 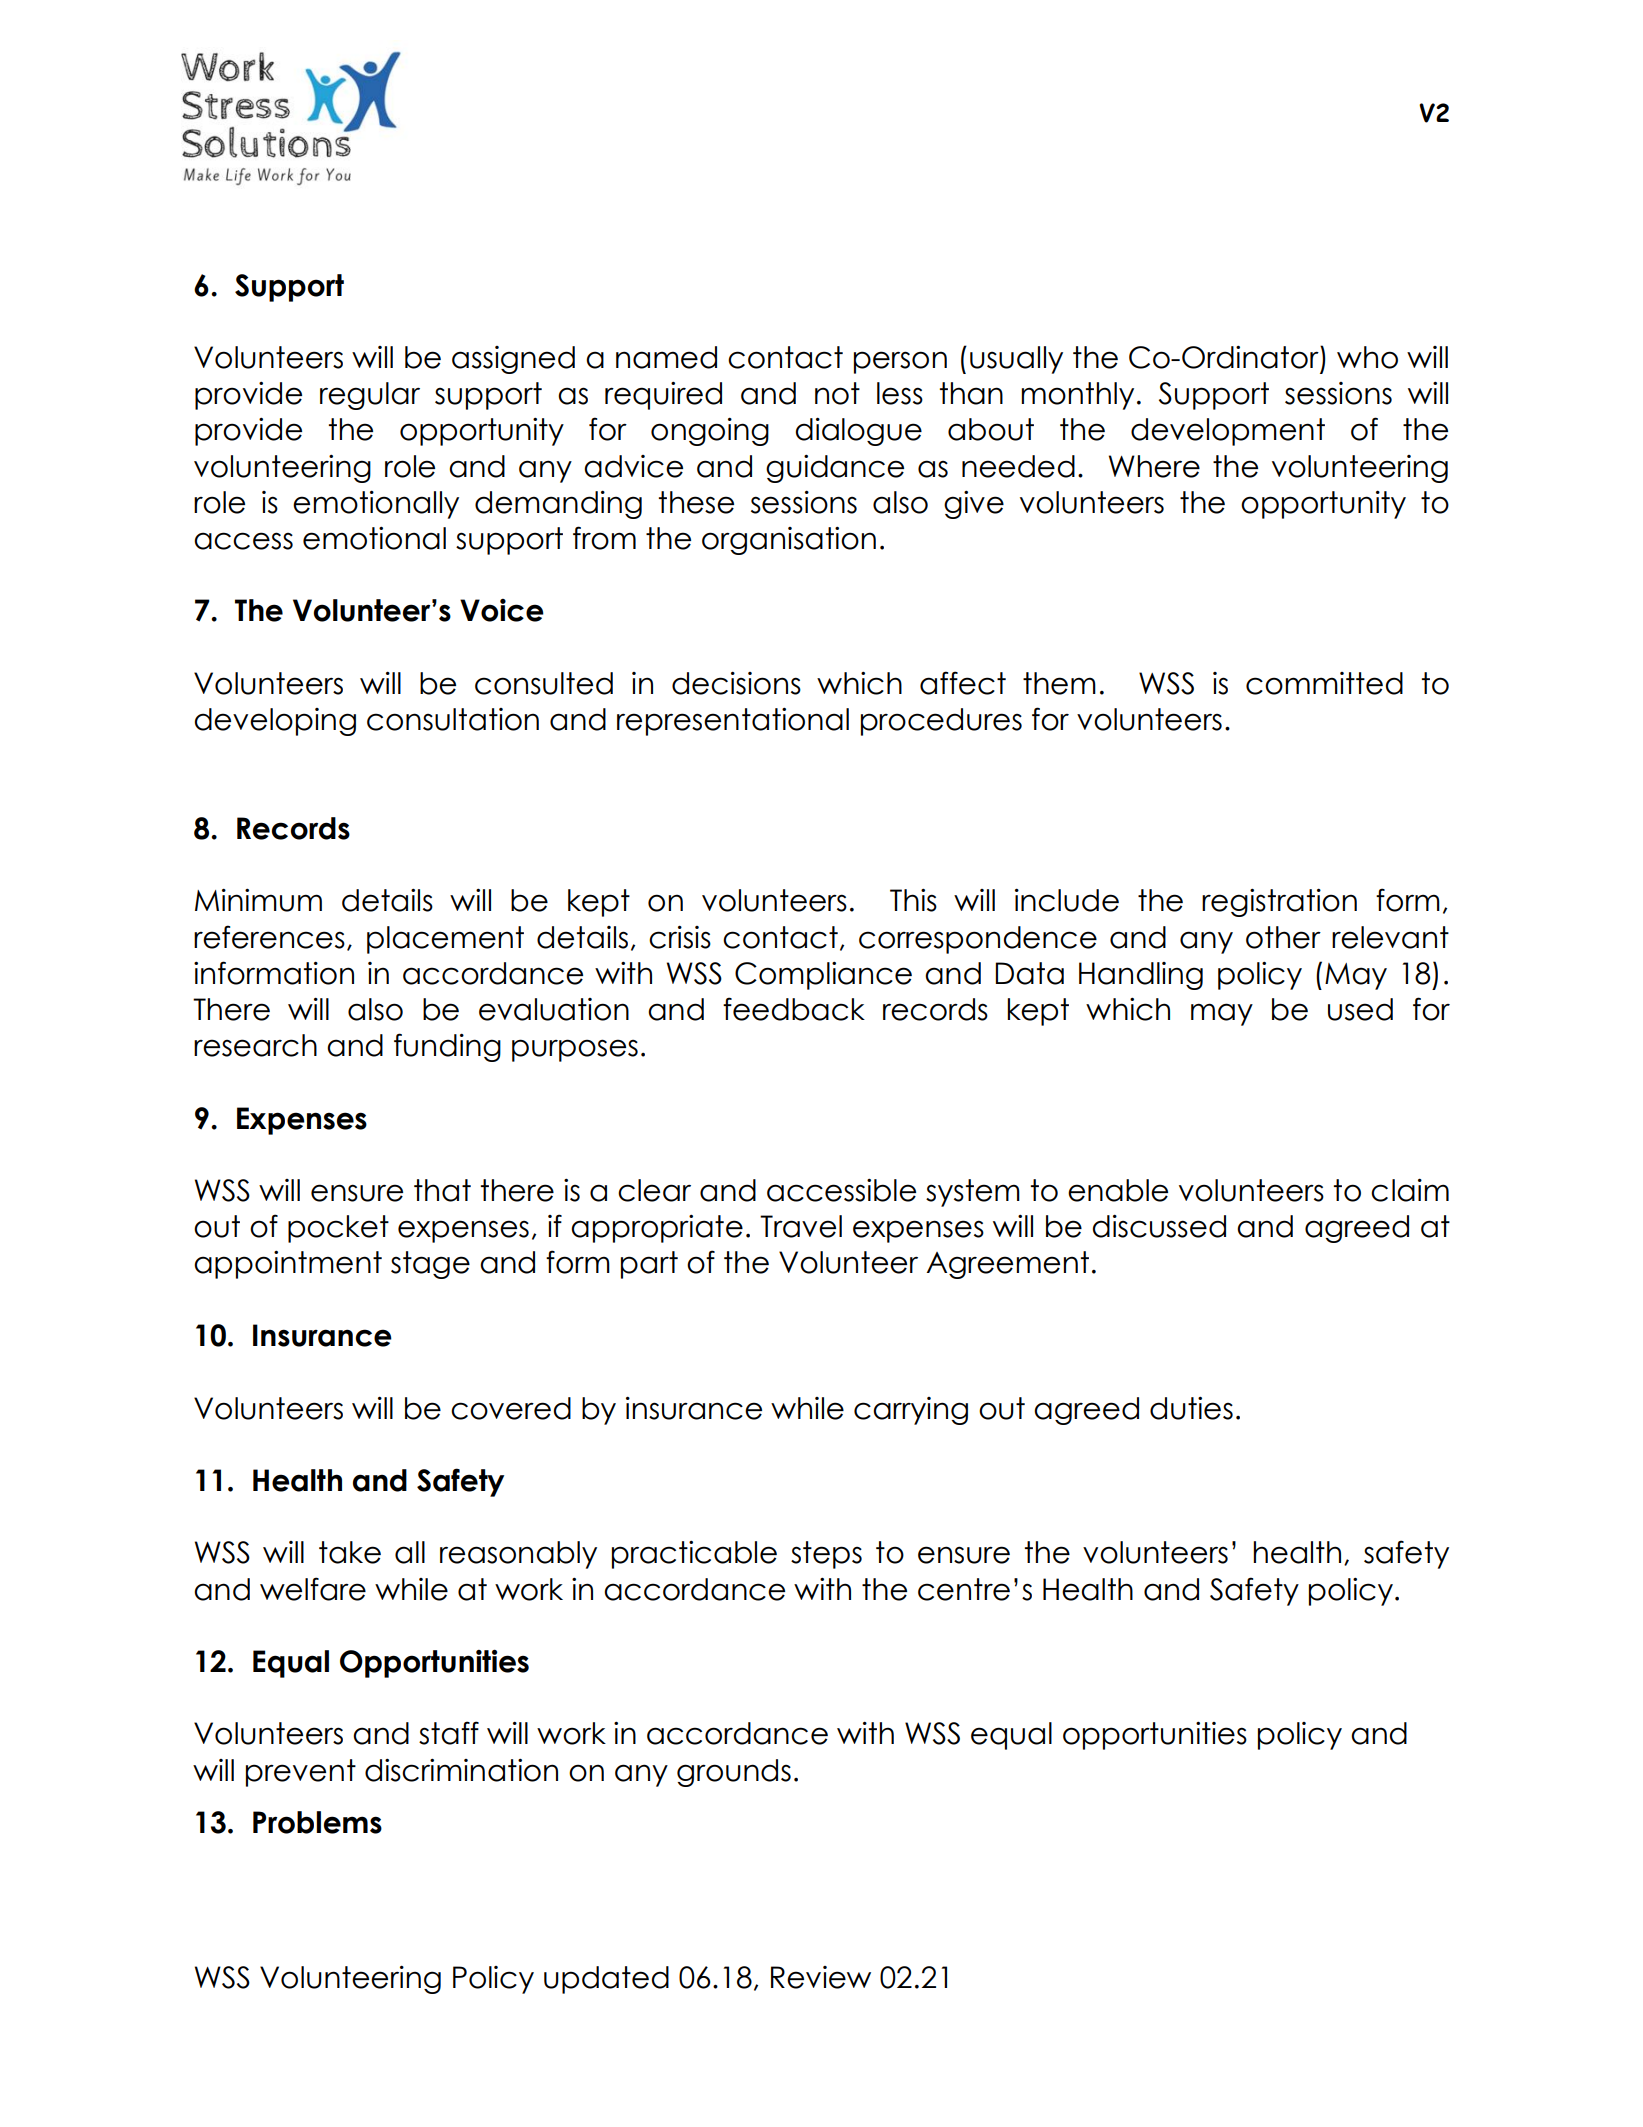 I want to click on representational, so click(x=733, y=722).
